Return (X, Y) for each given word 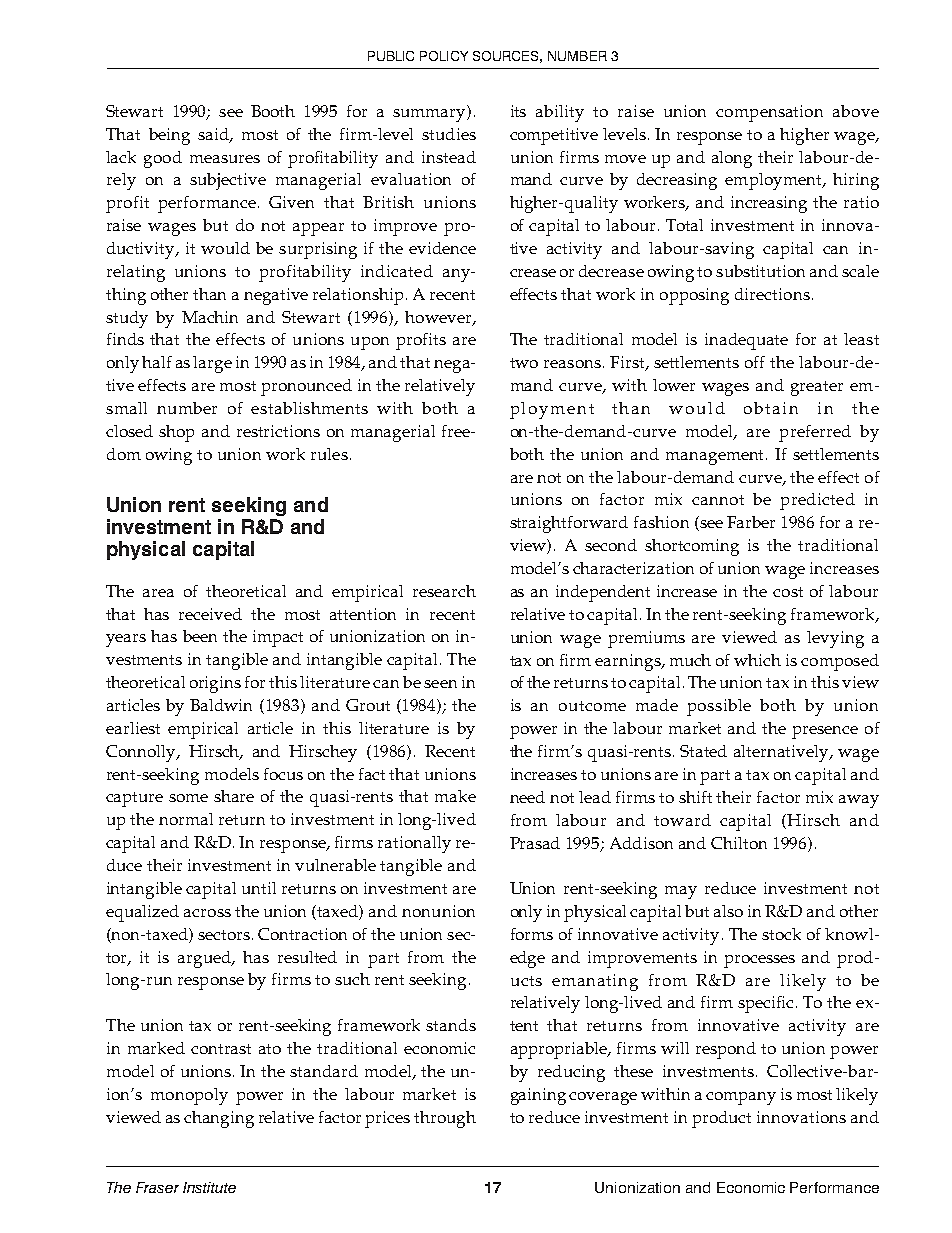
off (755, 362)
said (214, 135)
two (524, 363)
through (445, 1119)
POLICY (444, 56)
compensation (769, 113)
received (210, 614)
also (728, 911)
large (212, 364)
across (207, 913)
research (444, 591)
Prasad (535, 843)
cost (788, 592)
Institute (209, 1187)
